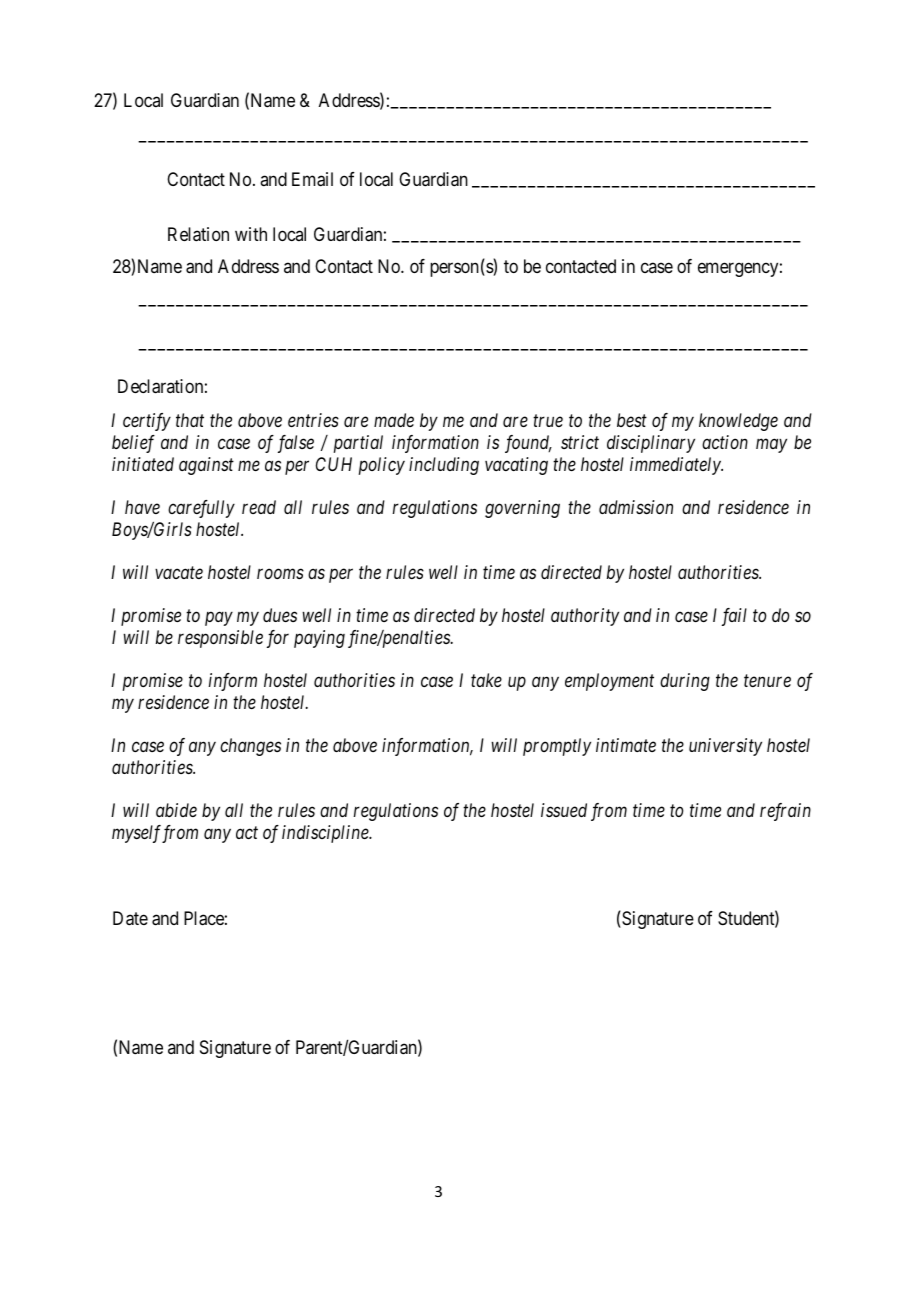  I want to click on Email, so click(312, 179).
